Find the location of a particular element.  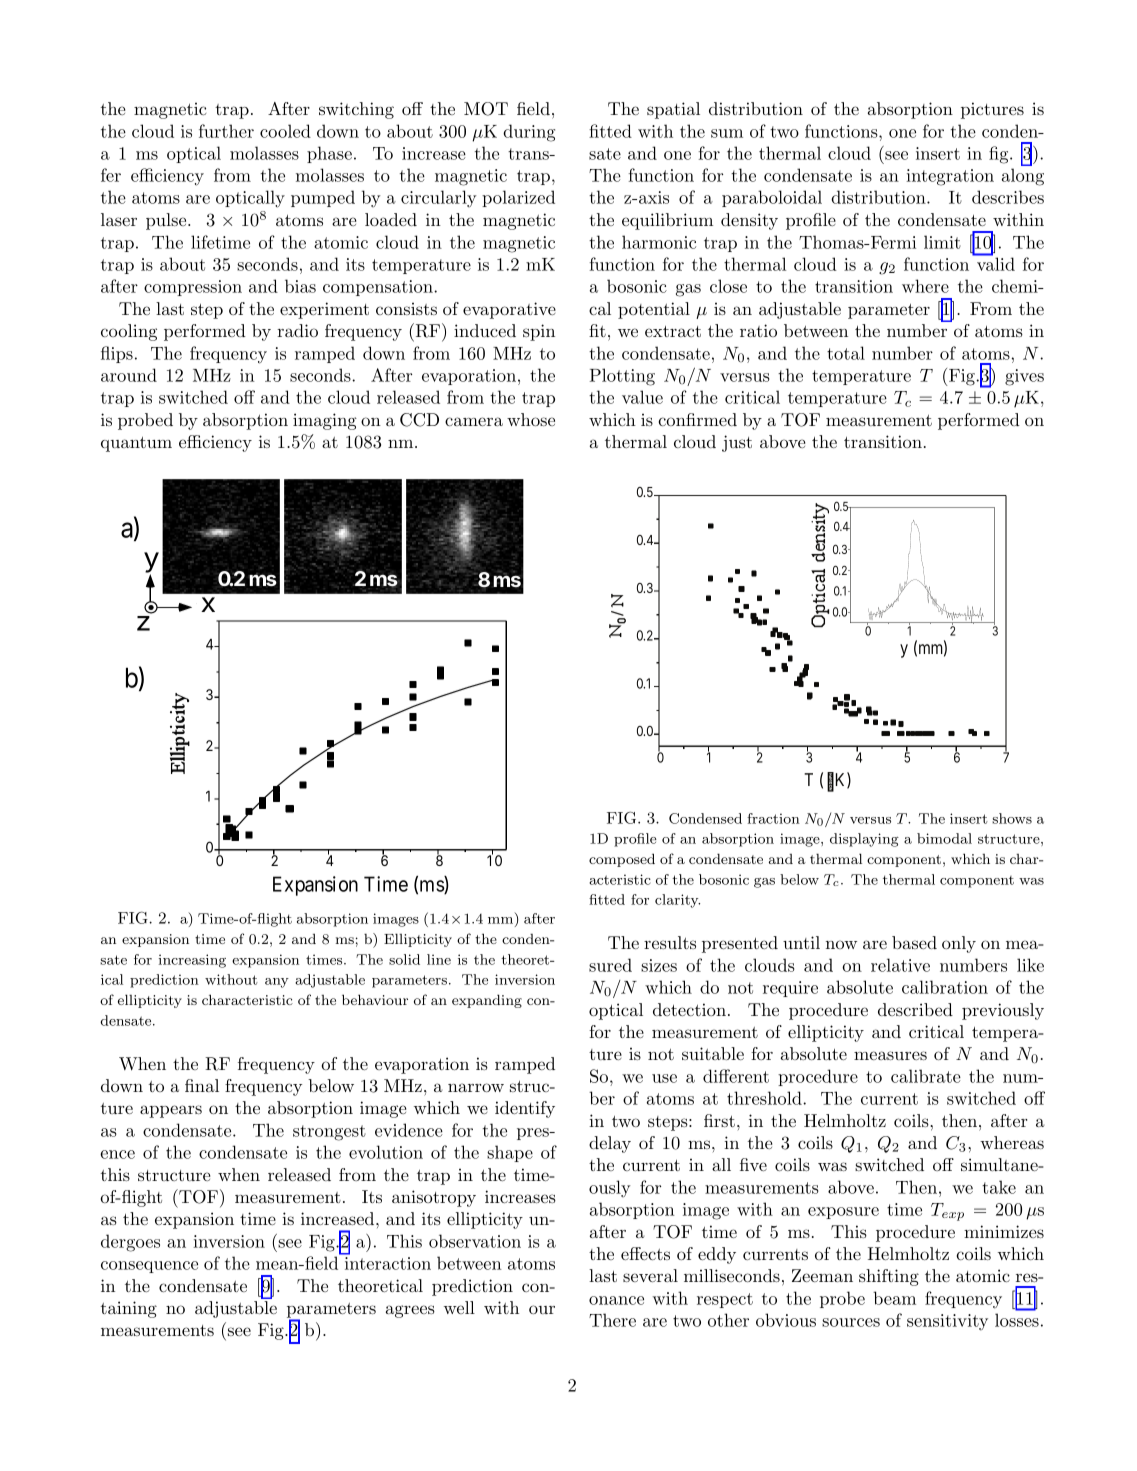

composed is located at coordinates (622, 860).
